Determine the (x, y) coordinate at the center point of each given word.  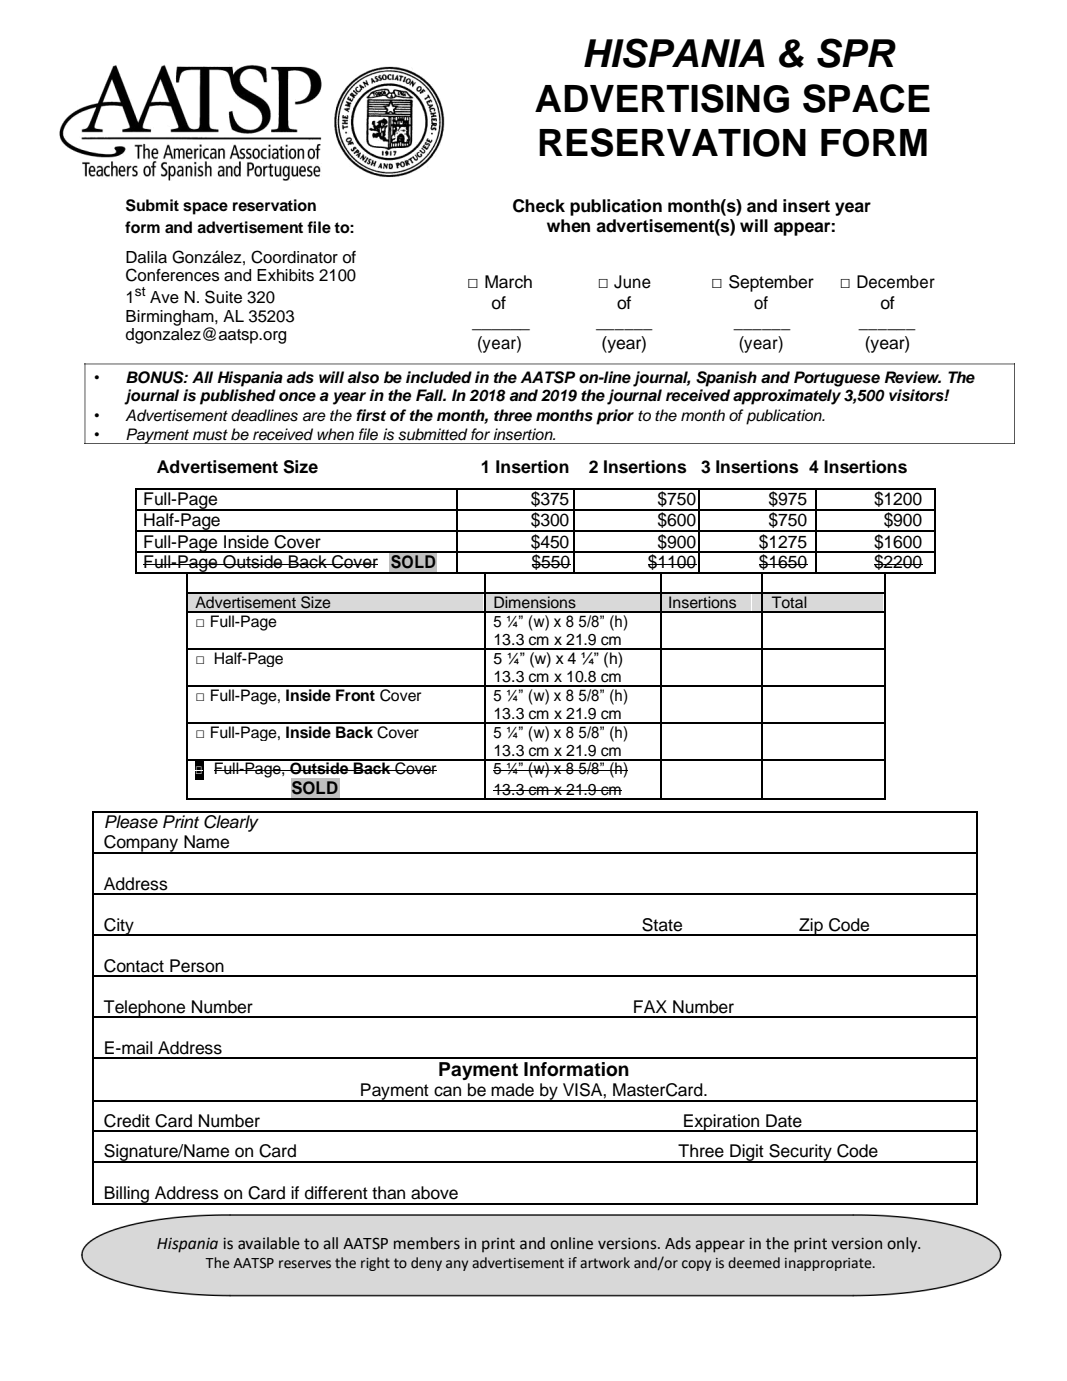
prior (615, 417)
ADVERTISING (662, 98)
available (269, 1243)
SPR (856, 53)
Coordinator (294, 257)
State (662, 925)
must (210, 435)
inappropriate (829, 1264)
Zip (811, 927)
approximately (787, 397)
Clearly (231, 822)
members (427, 1243)
